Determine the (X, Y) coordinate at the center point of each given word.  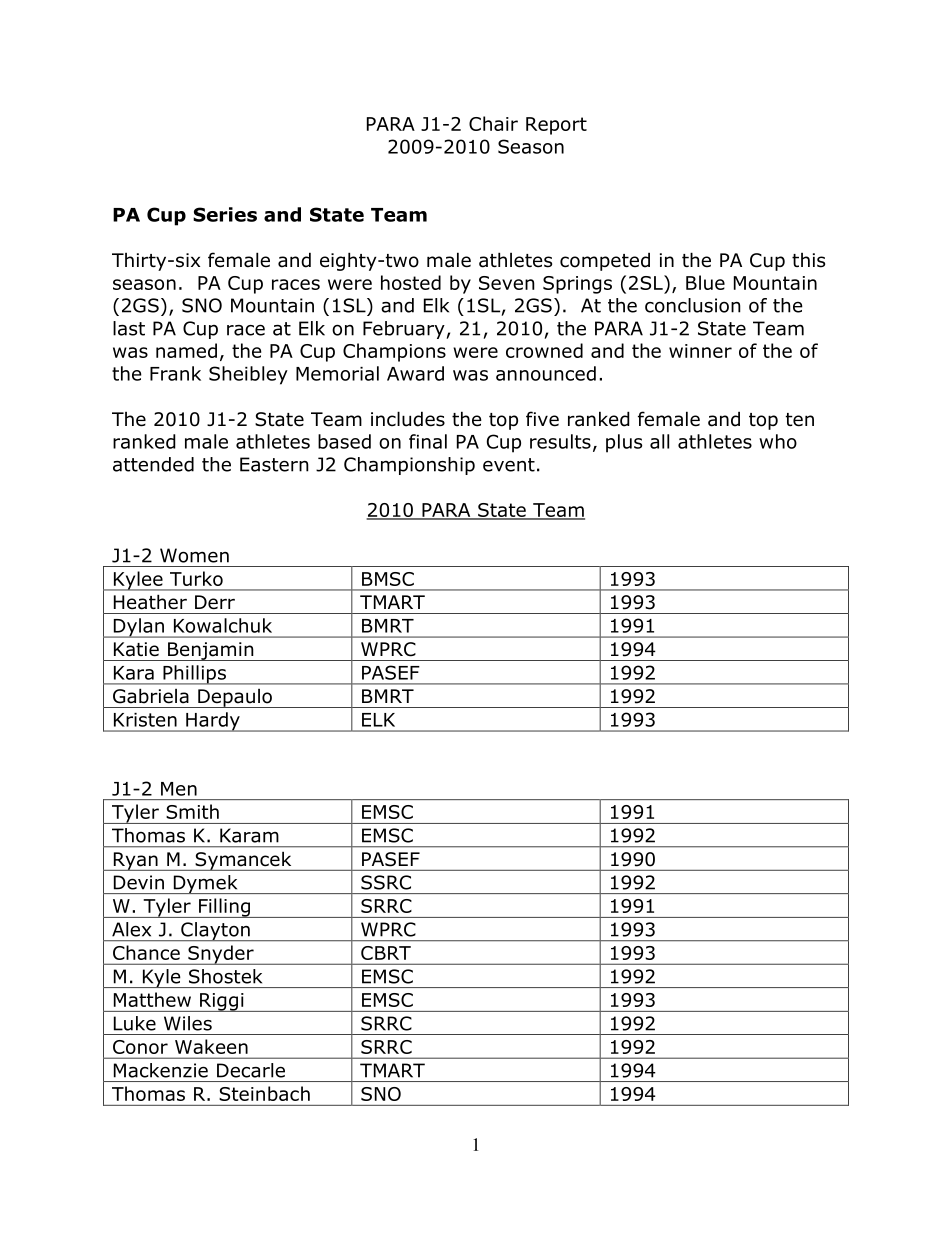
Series (225, 214)
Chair (493, 123)
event (509, 465)
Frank (175, 373)
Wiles (188, 1023)
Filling (224, 908)
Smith (193, 811)
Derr (215, 602)
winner (700, 351)
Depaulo (235, 698)
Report (556, 126)
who (778, 441)
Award (415, 373)
